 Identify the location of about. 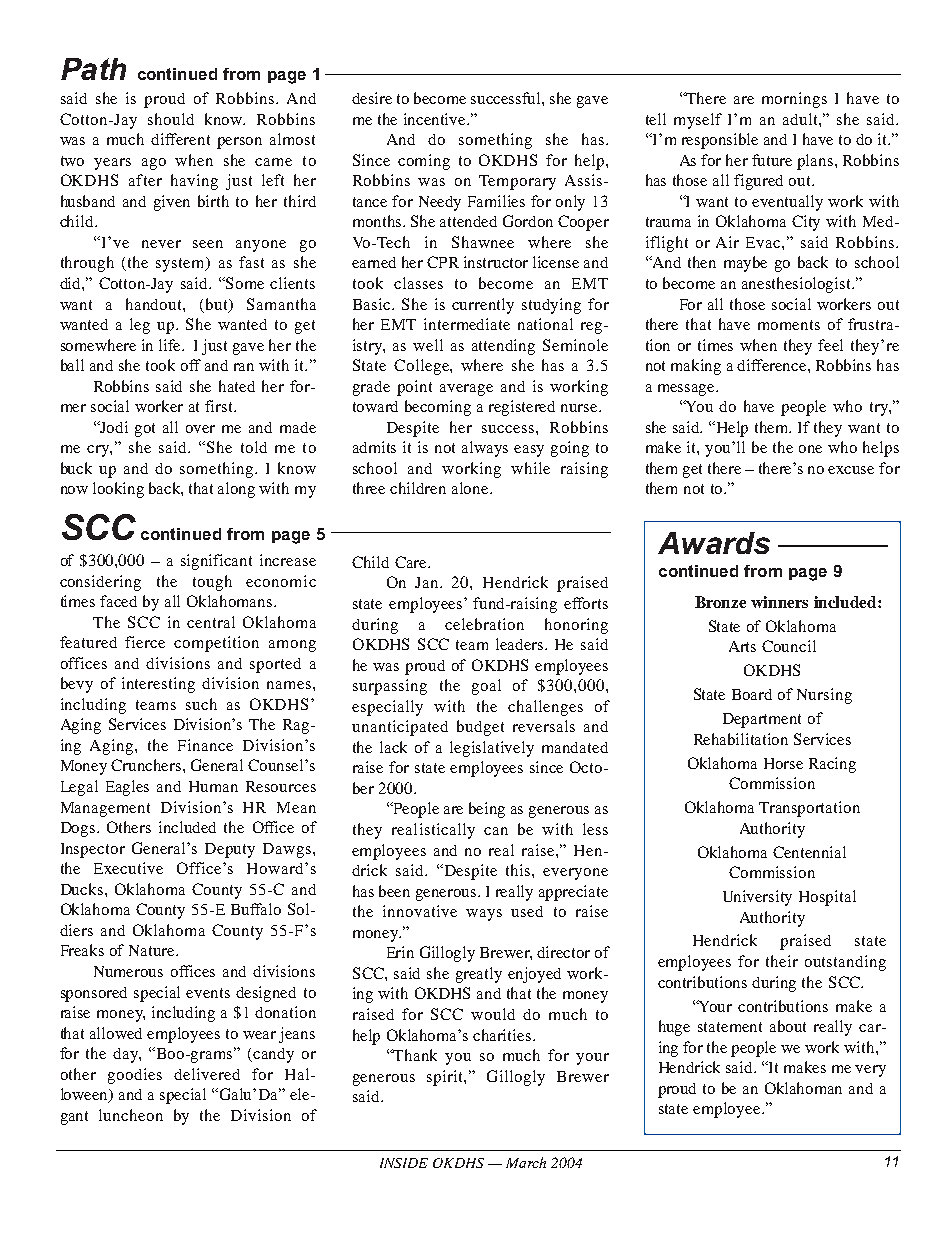
(788, 1026).
